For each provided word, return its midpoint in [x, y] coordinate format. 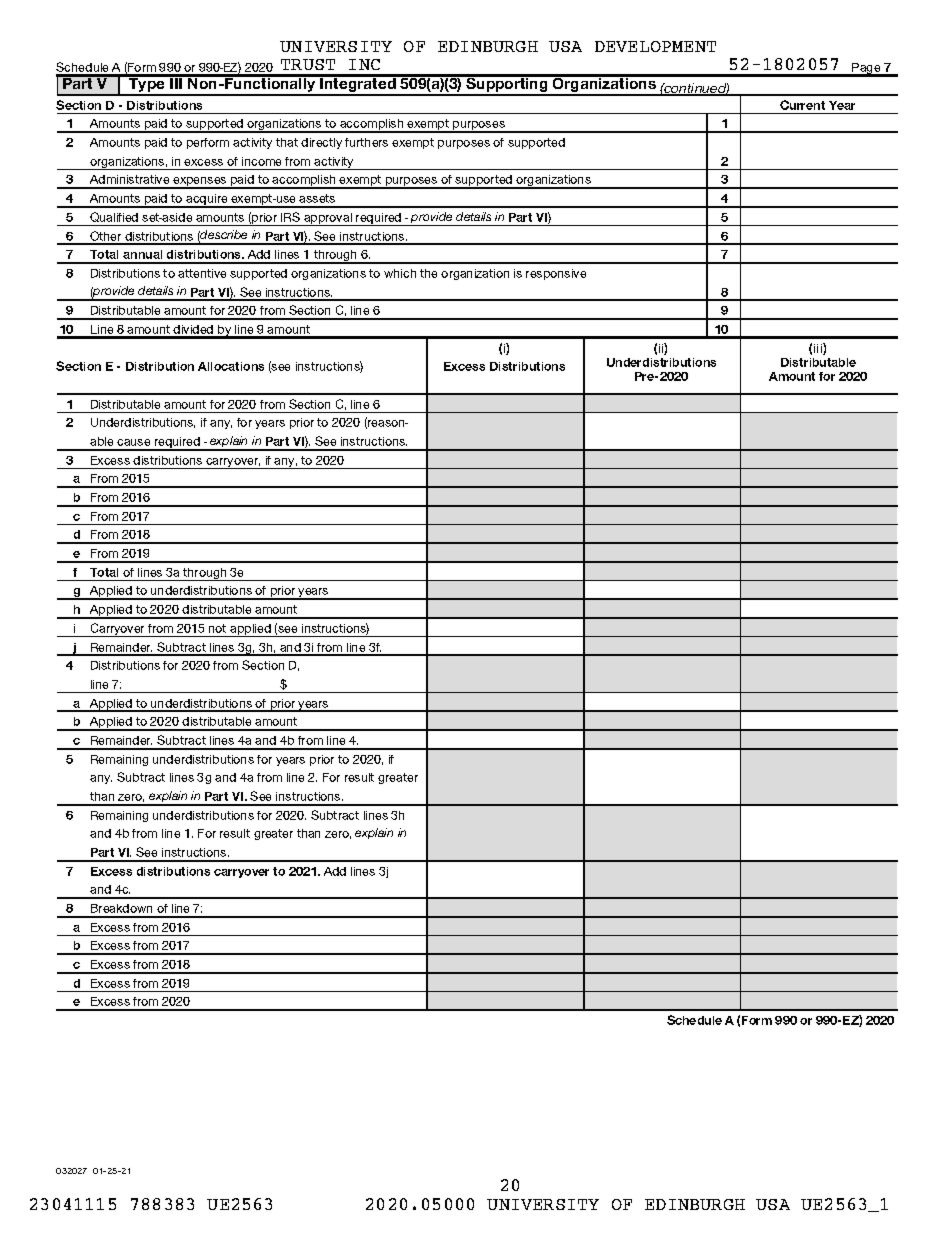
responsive [556, 274]
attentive [202, 273]
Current [802, 105]
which [400, 273]
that [287, 142]
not [217, 628]
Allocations [231, 366]
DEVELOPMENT [655, 46]
